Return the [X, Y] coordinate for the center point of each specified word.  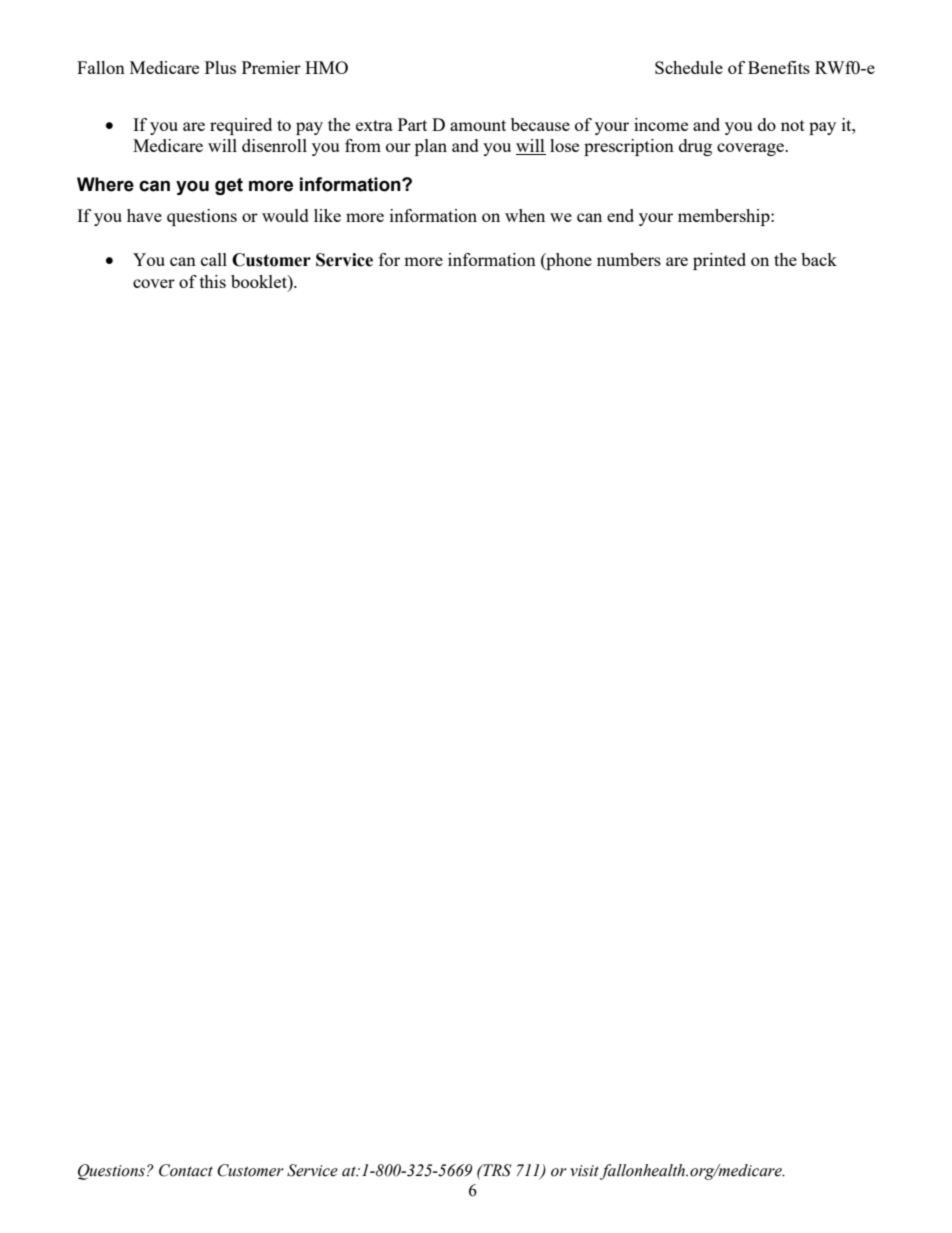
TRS [496, 1170]
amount [478, 125]
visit [586, 1172]
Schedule [689, 67]
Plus [220, 67]
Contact [186, 1170]
